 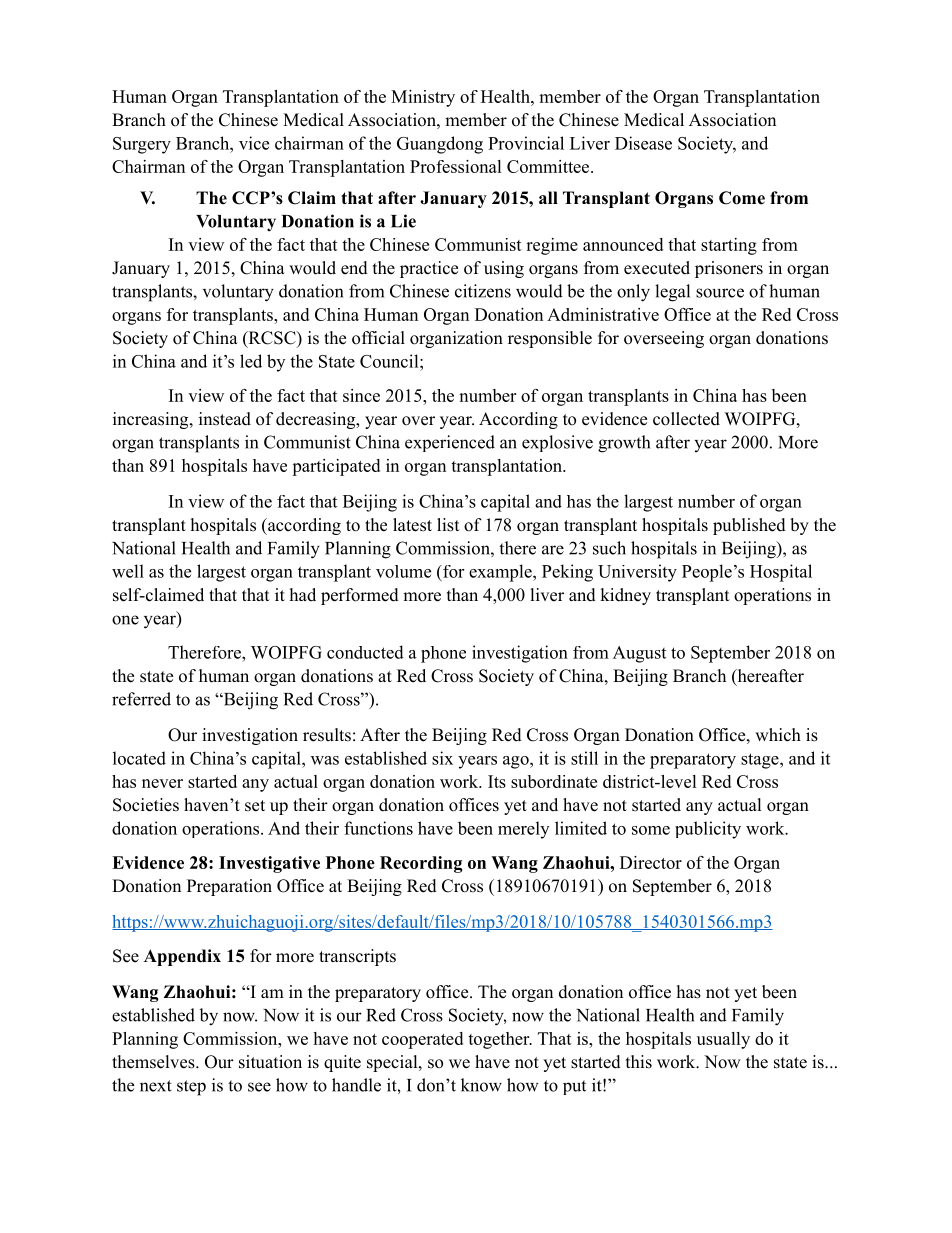 I want to click on experienced, so click(x=450, y=443).
